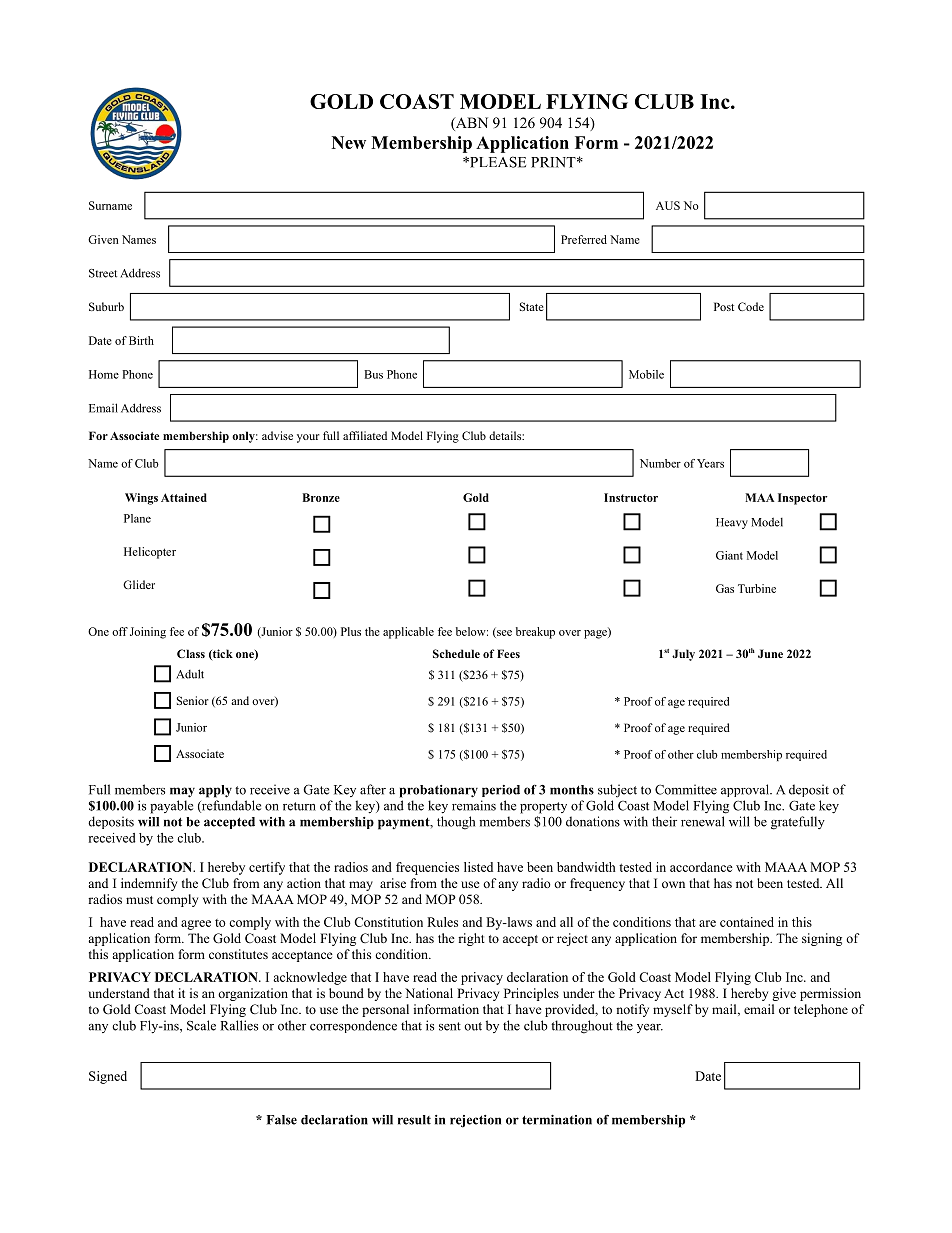 This image has width=952, height=1233. What do you see at coordinates (668, 205) in the image?
I see `AUS` at bounding box center [668, 205].
